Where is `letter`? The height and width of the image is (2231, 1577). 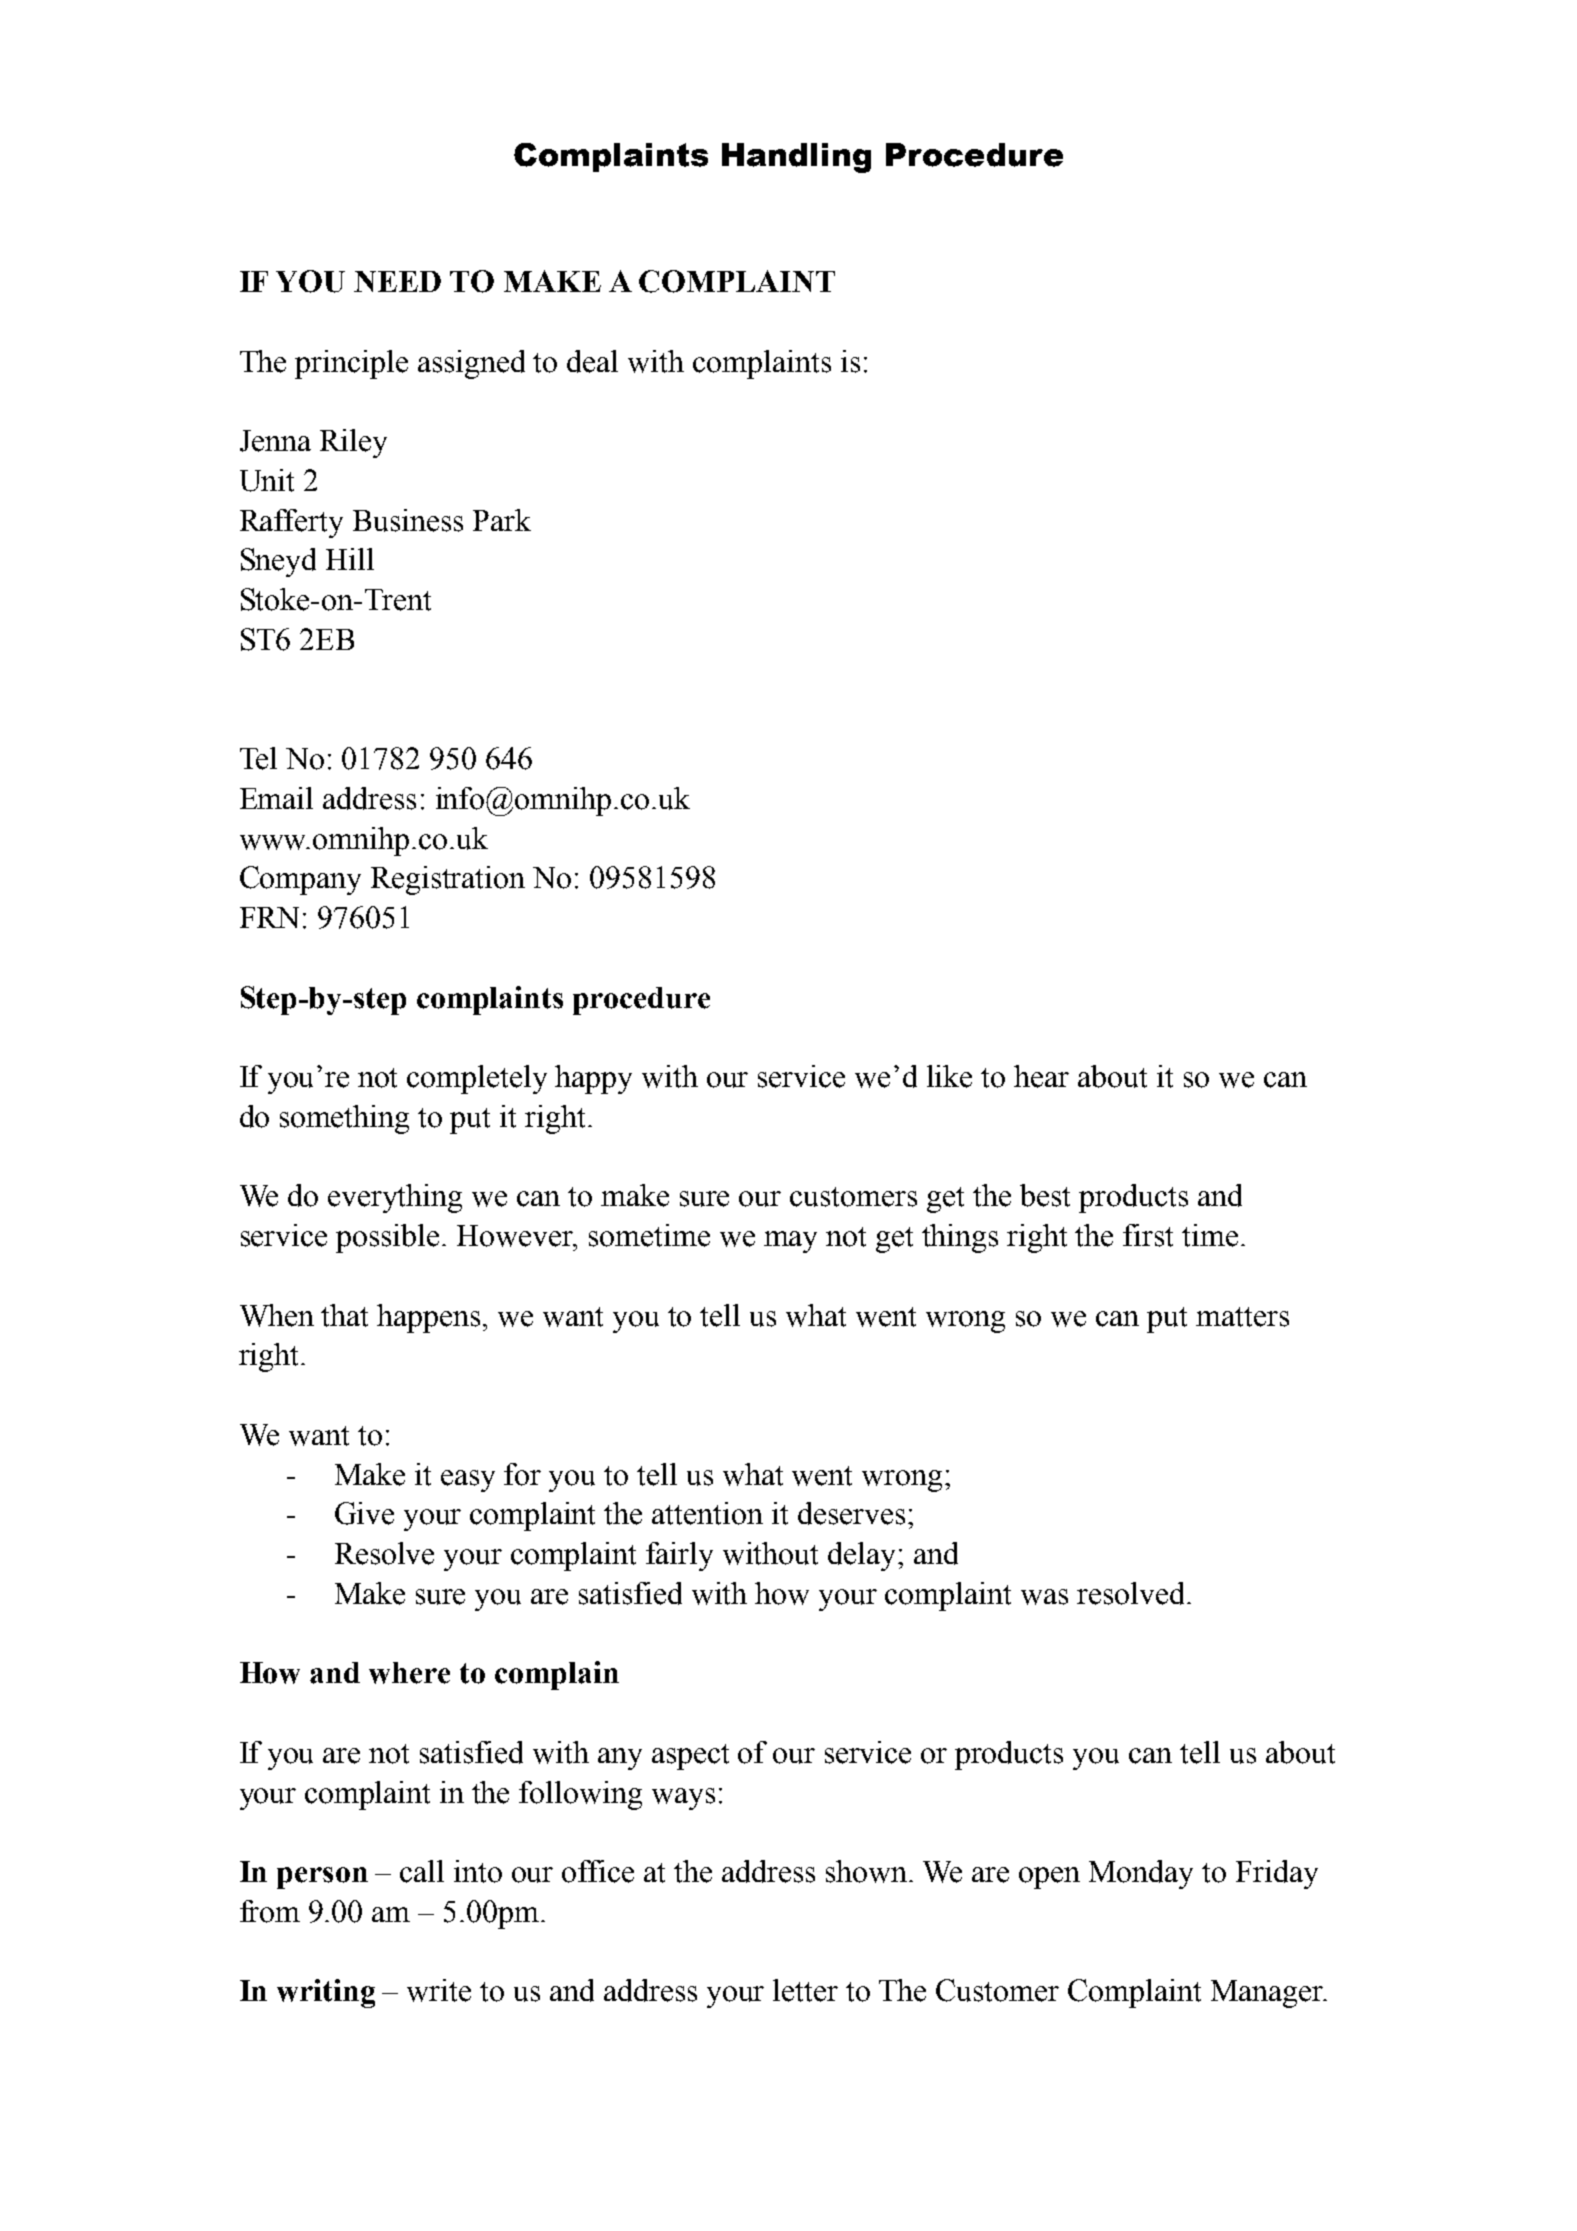 letter is located at coordinates (805, 1990).
